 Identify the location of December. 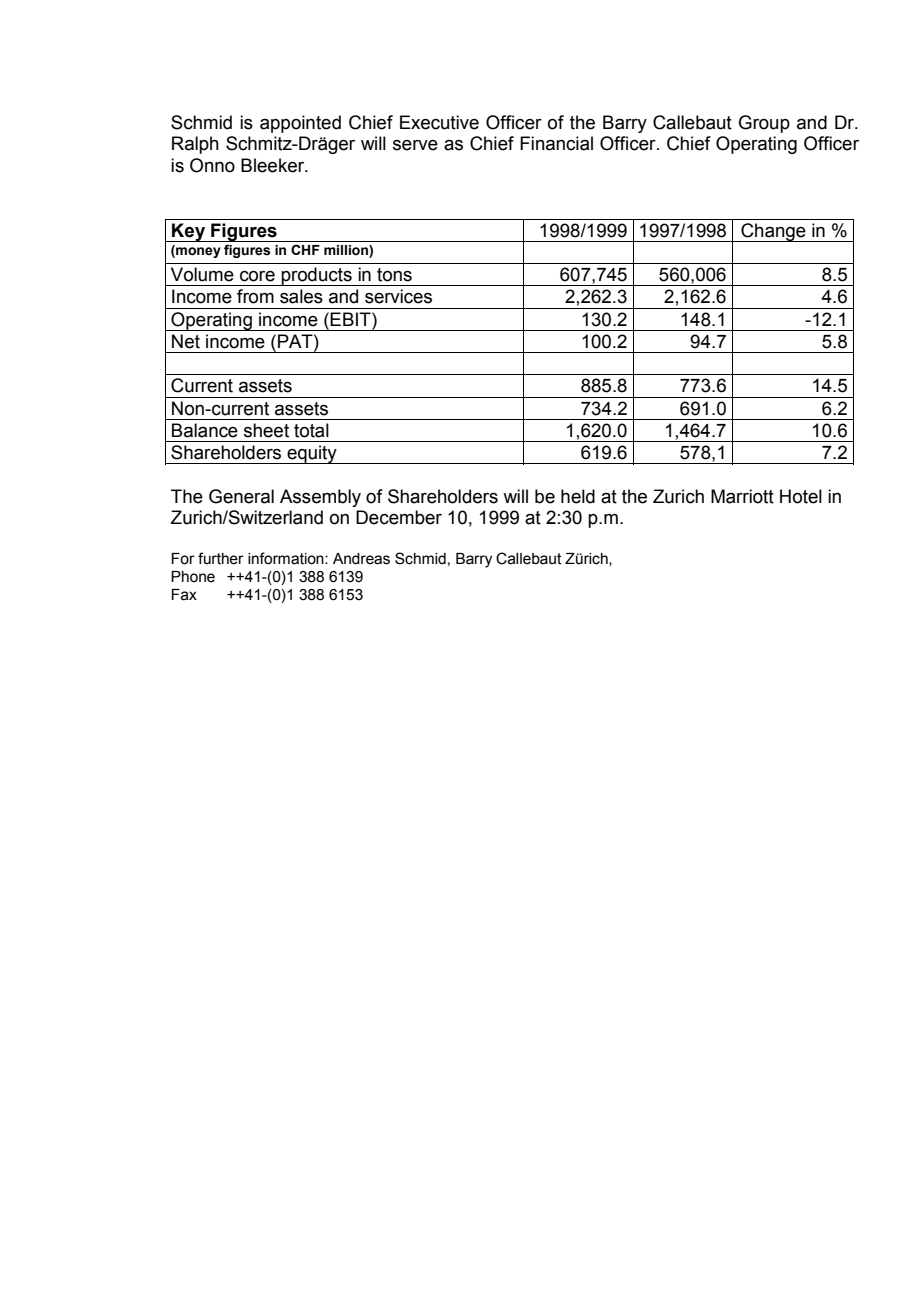
(399, 517).
